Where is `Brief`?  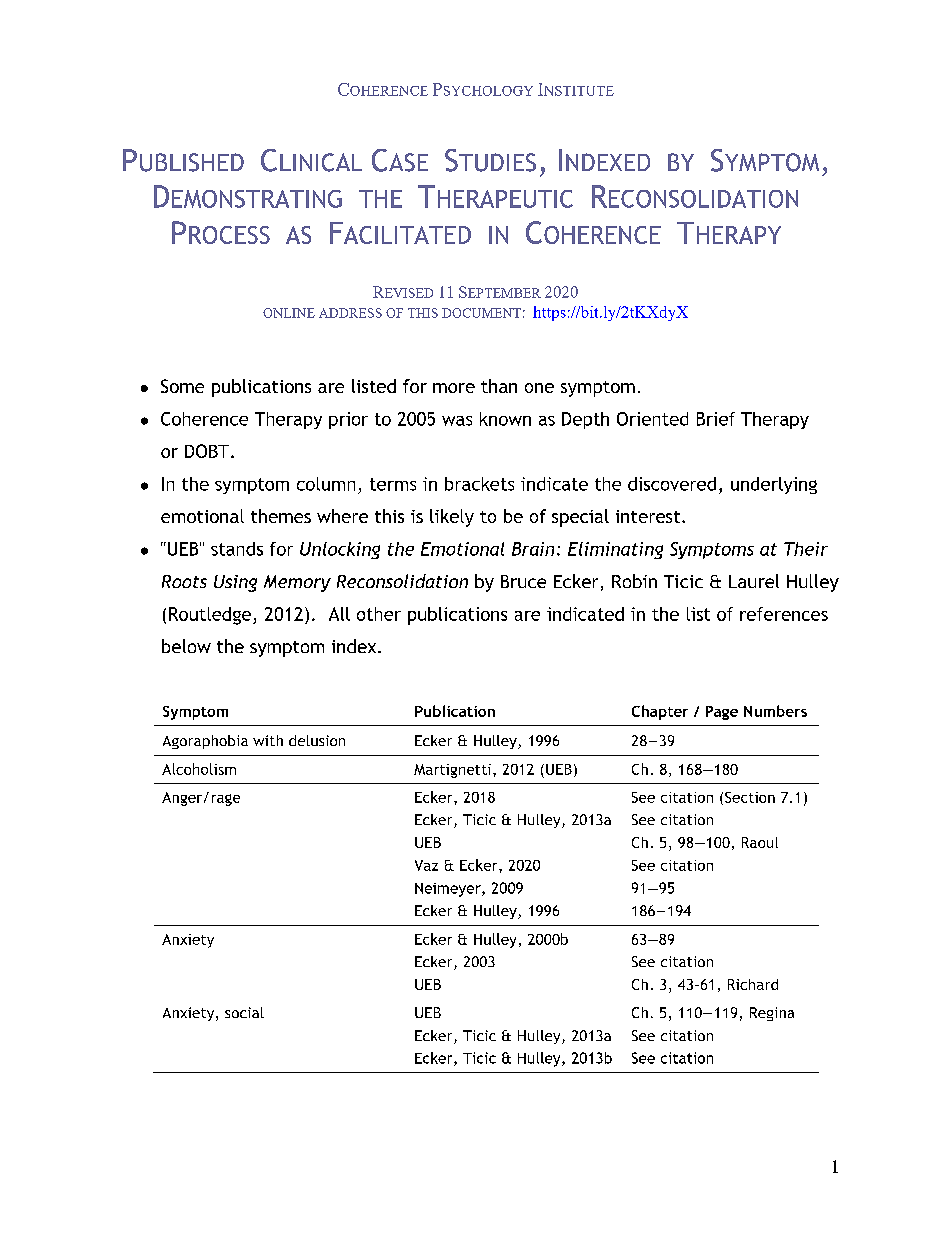
Brief is located at coordinates (716, 419).
